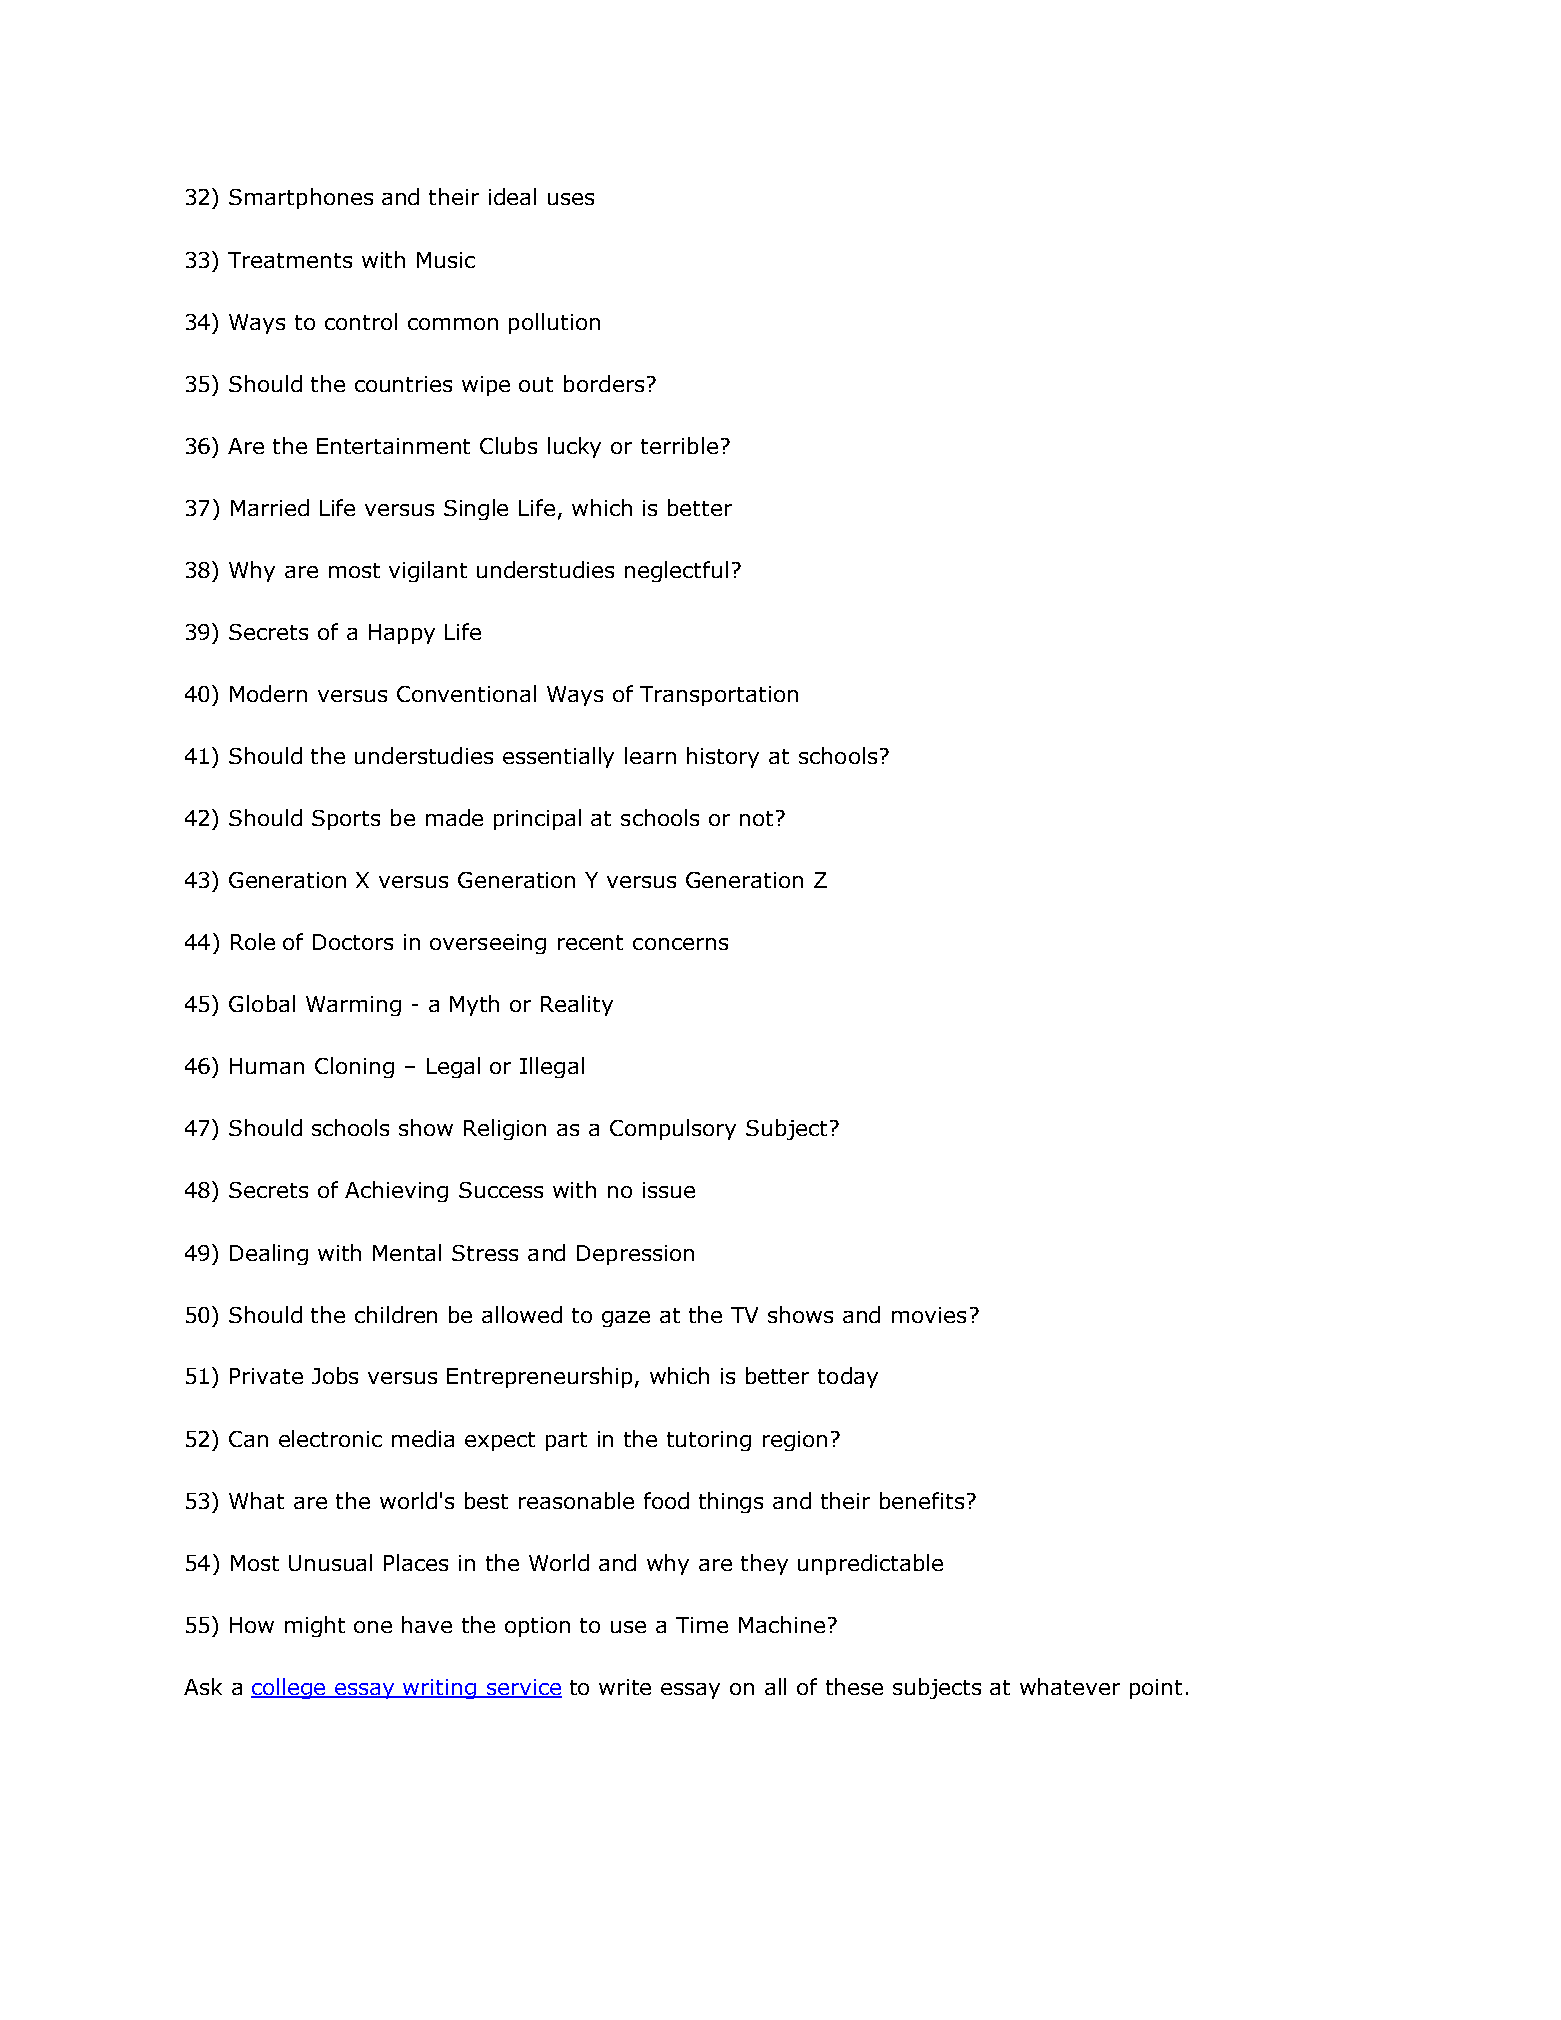 The width and height of the page is (1561, 2020). I want to click on might, so click(315, 1626).
